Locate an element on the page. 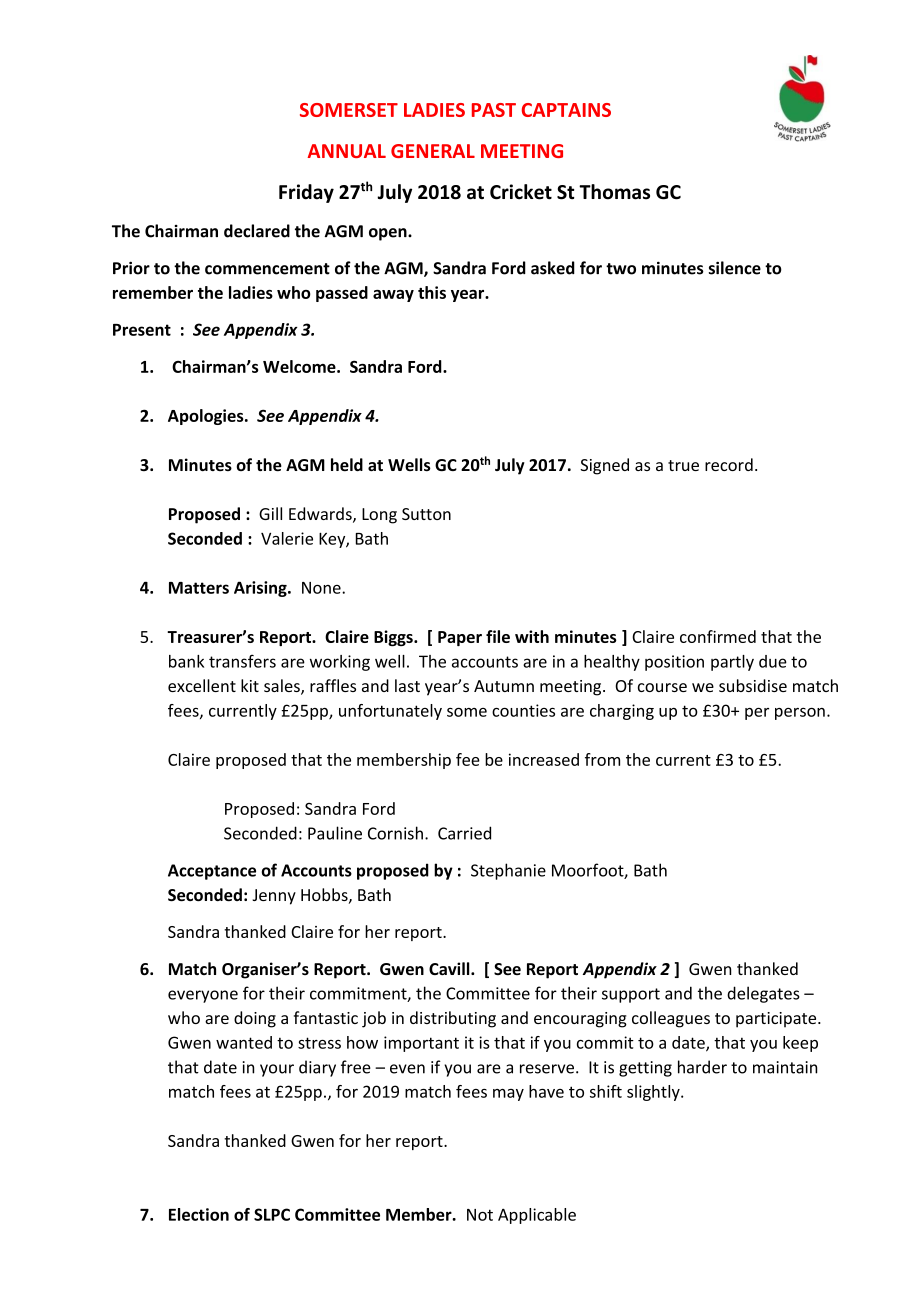 The height and width of the document is (1308, 924). Election is located at coordinates (199, 1214).
